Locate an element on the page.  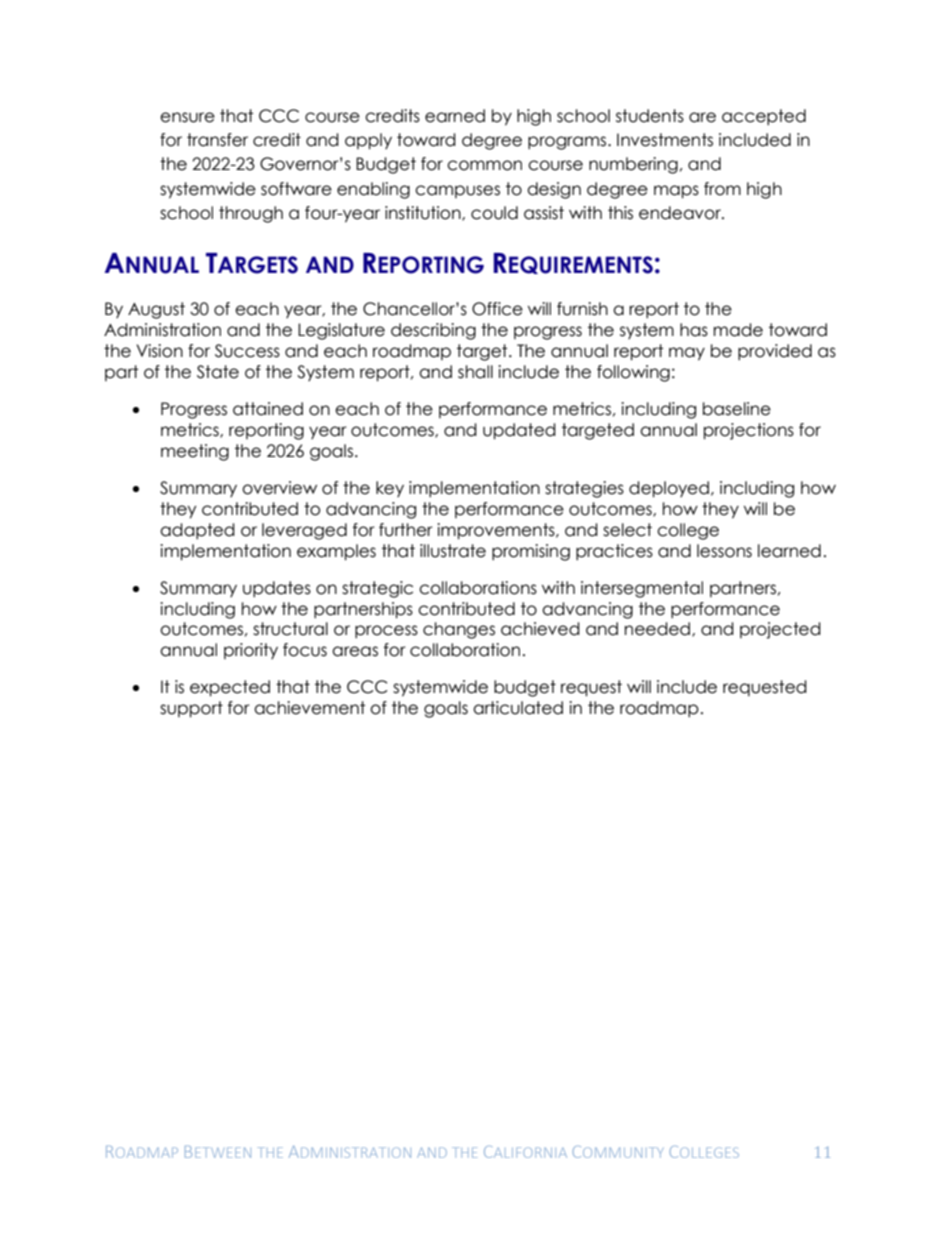
baseline is located at coordinates (737, 409).
